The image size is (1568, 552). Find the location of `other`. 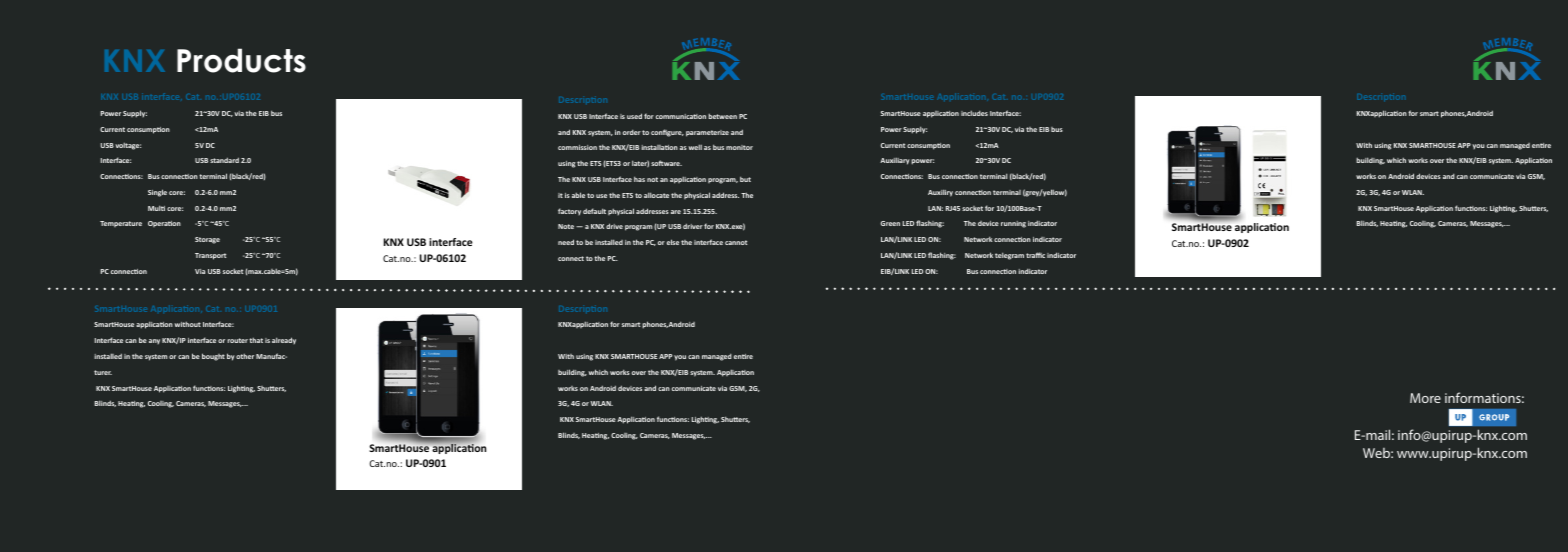

other is located at coordinates (245, 356).
